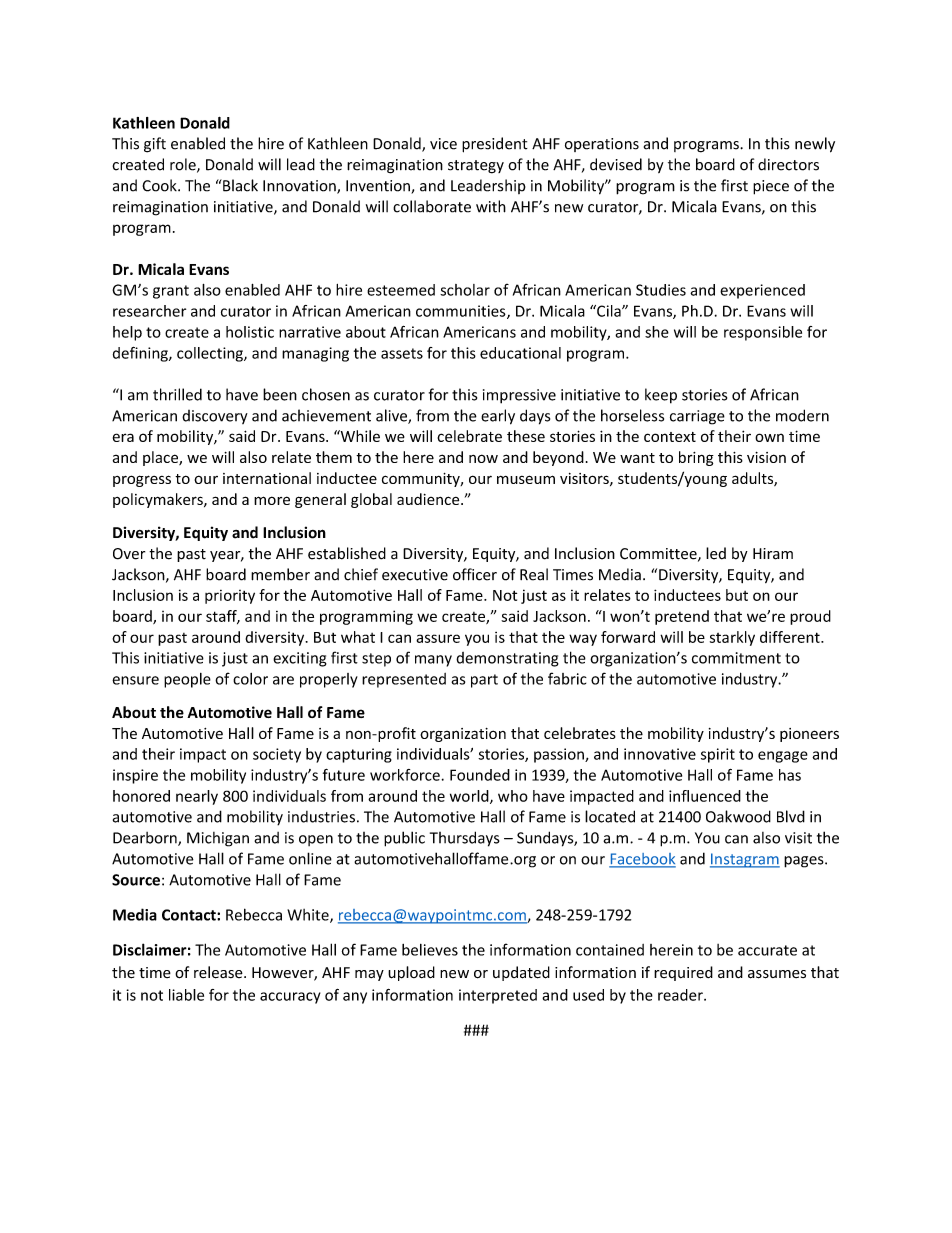 Image resolution: width=952 pixels, height=1233 pixels. What do you see at coordinates (219, 972) in the document?
I see `release` at bounding box center [219, 972].
